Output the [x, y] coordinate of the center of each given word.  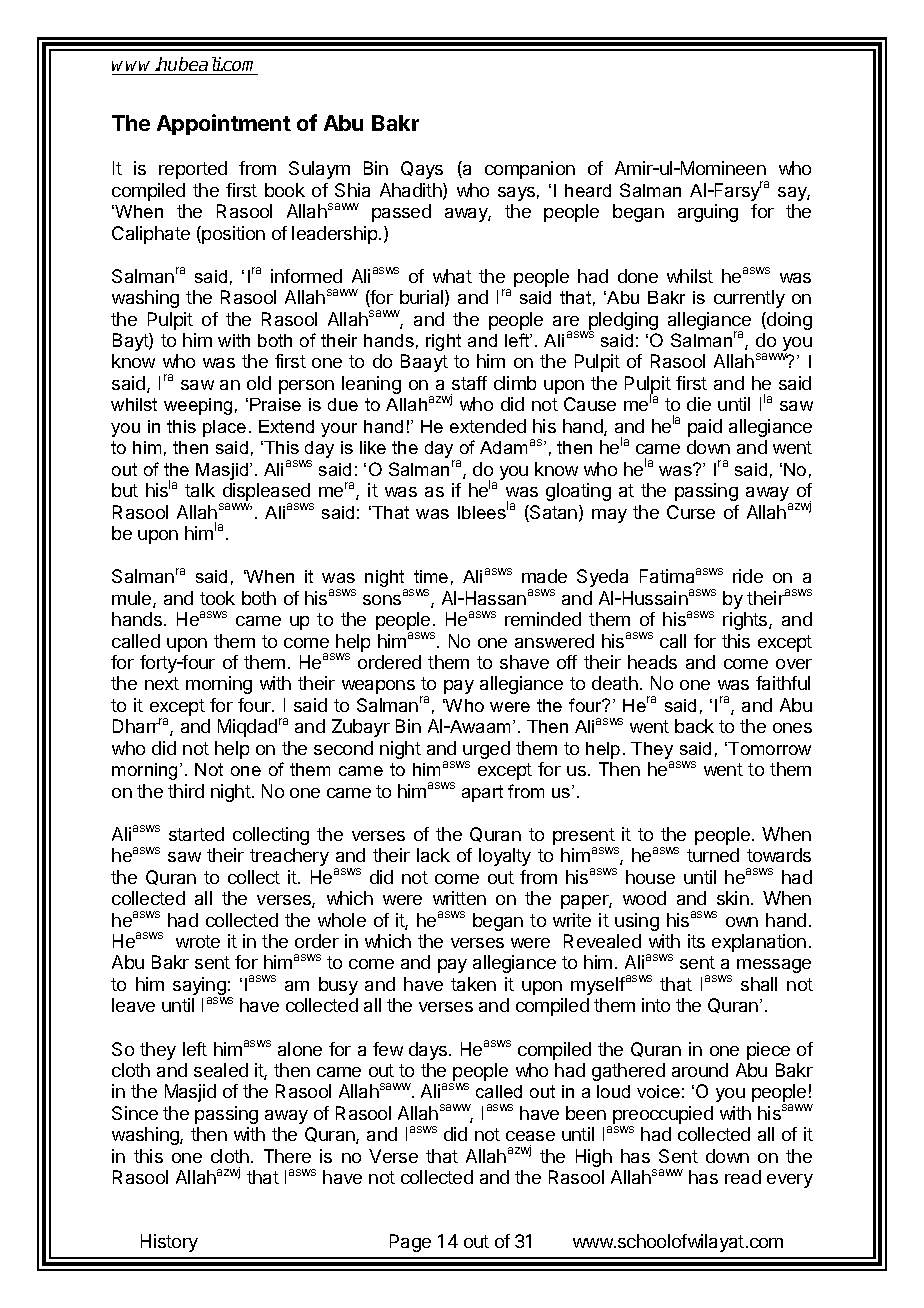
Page [410, 1243]
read [743, 1177]
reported [193, 170]
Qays [422, 170]
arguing [708, 213]
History [169, 1243]
